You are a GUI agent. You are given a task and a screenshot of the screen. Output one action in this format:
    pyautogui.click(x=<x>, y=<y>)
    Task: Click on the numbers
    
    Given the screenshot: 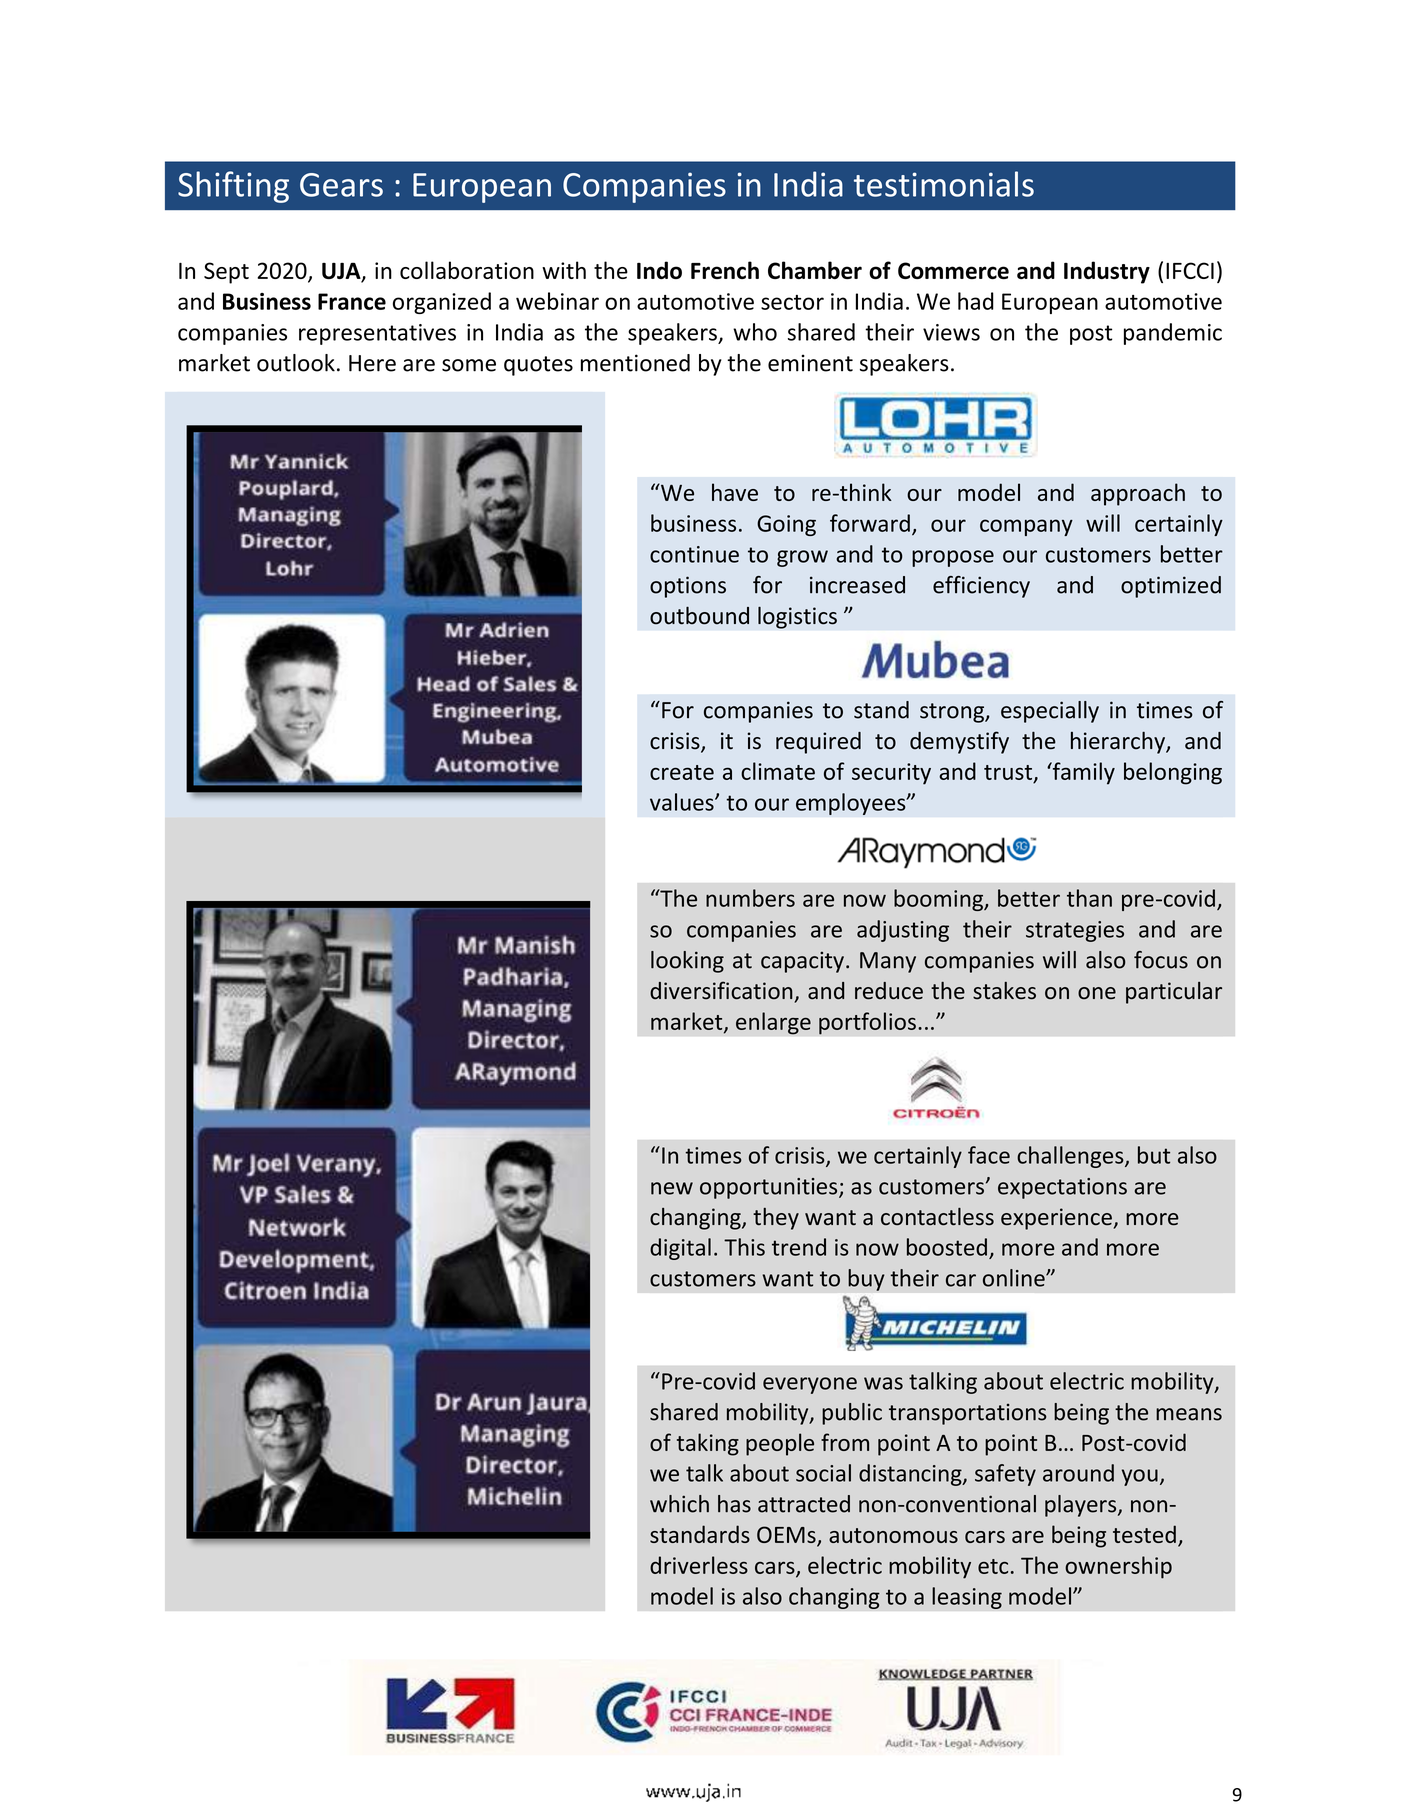 What is the action you would take?
    pyautogui.click(x=750, y=898)
